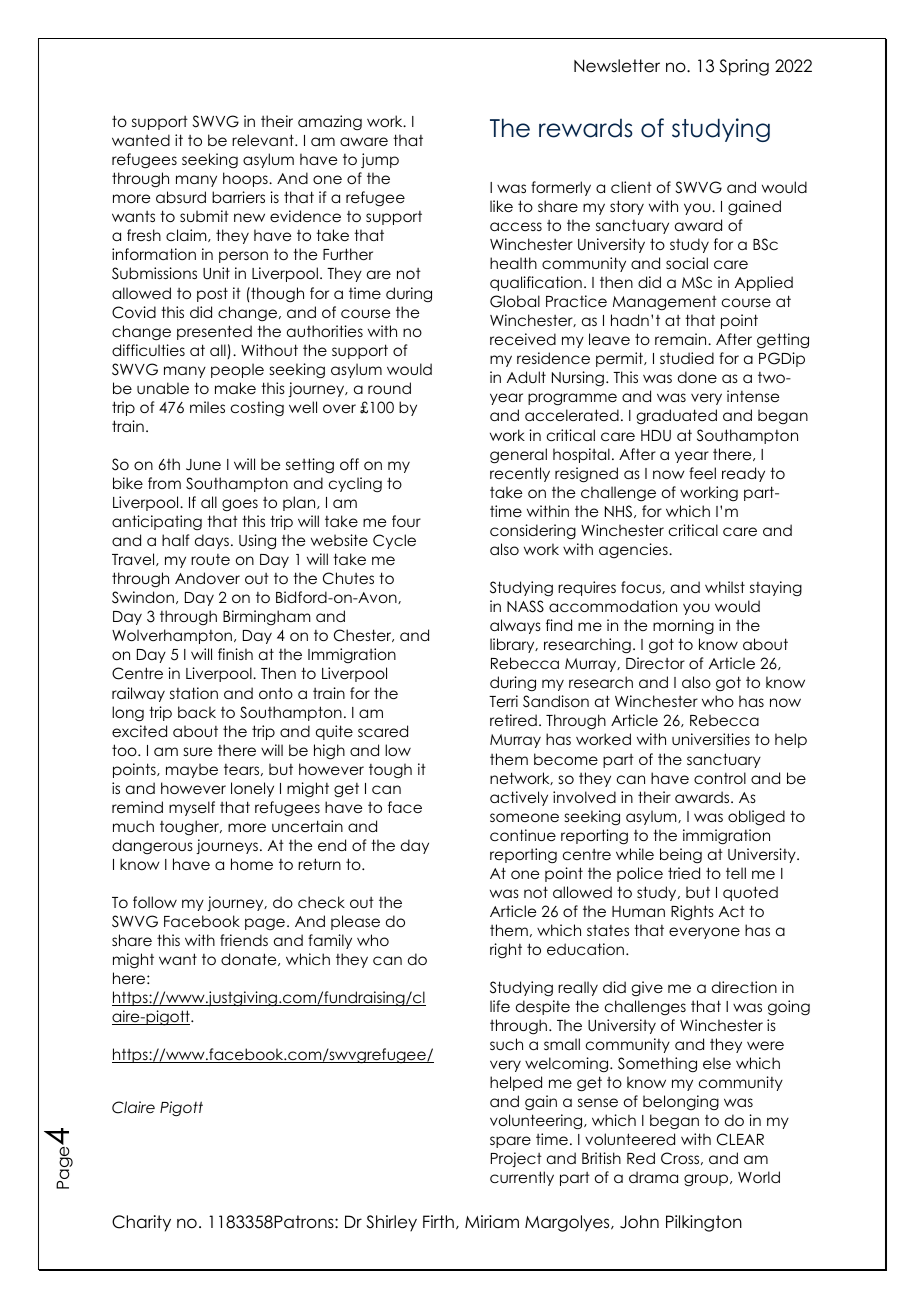 The width and height of the image is (924, 1308). I want to click on relevant, so click(264, 140).
